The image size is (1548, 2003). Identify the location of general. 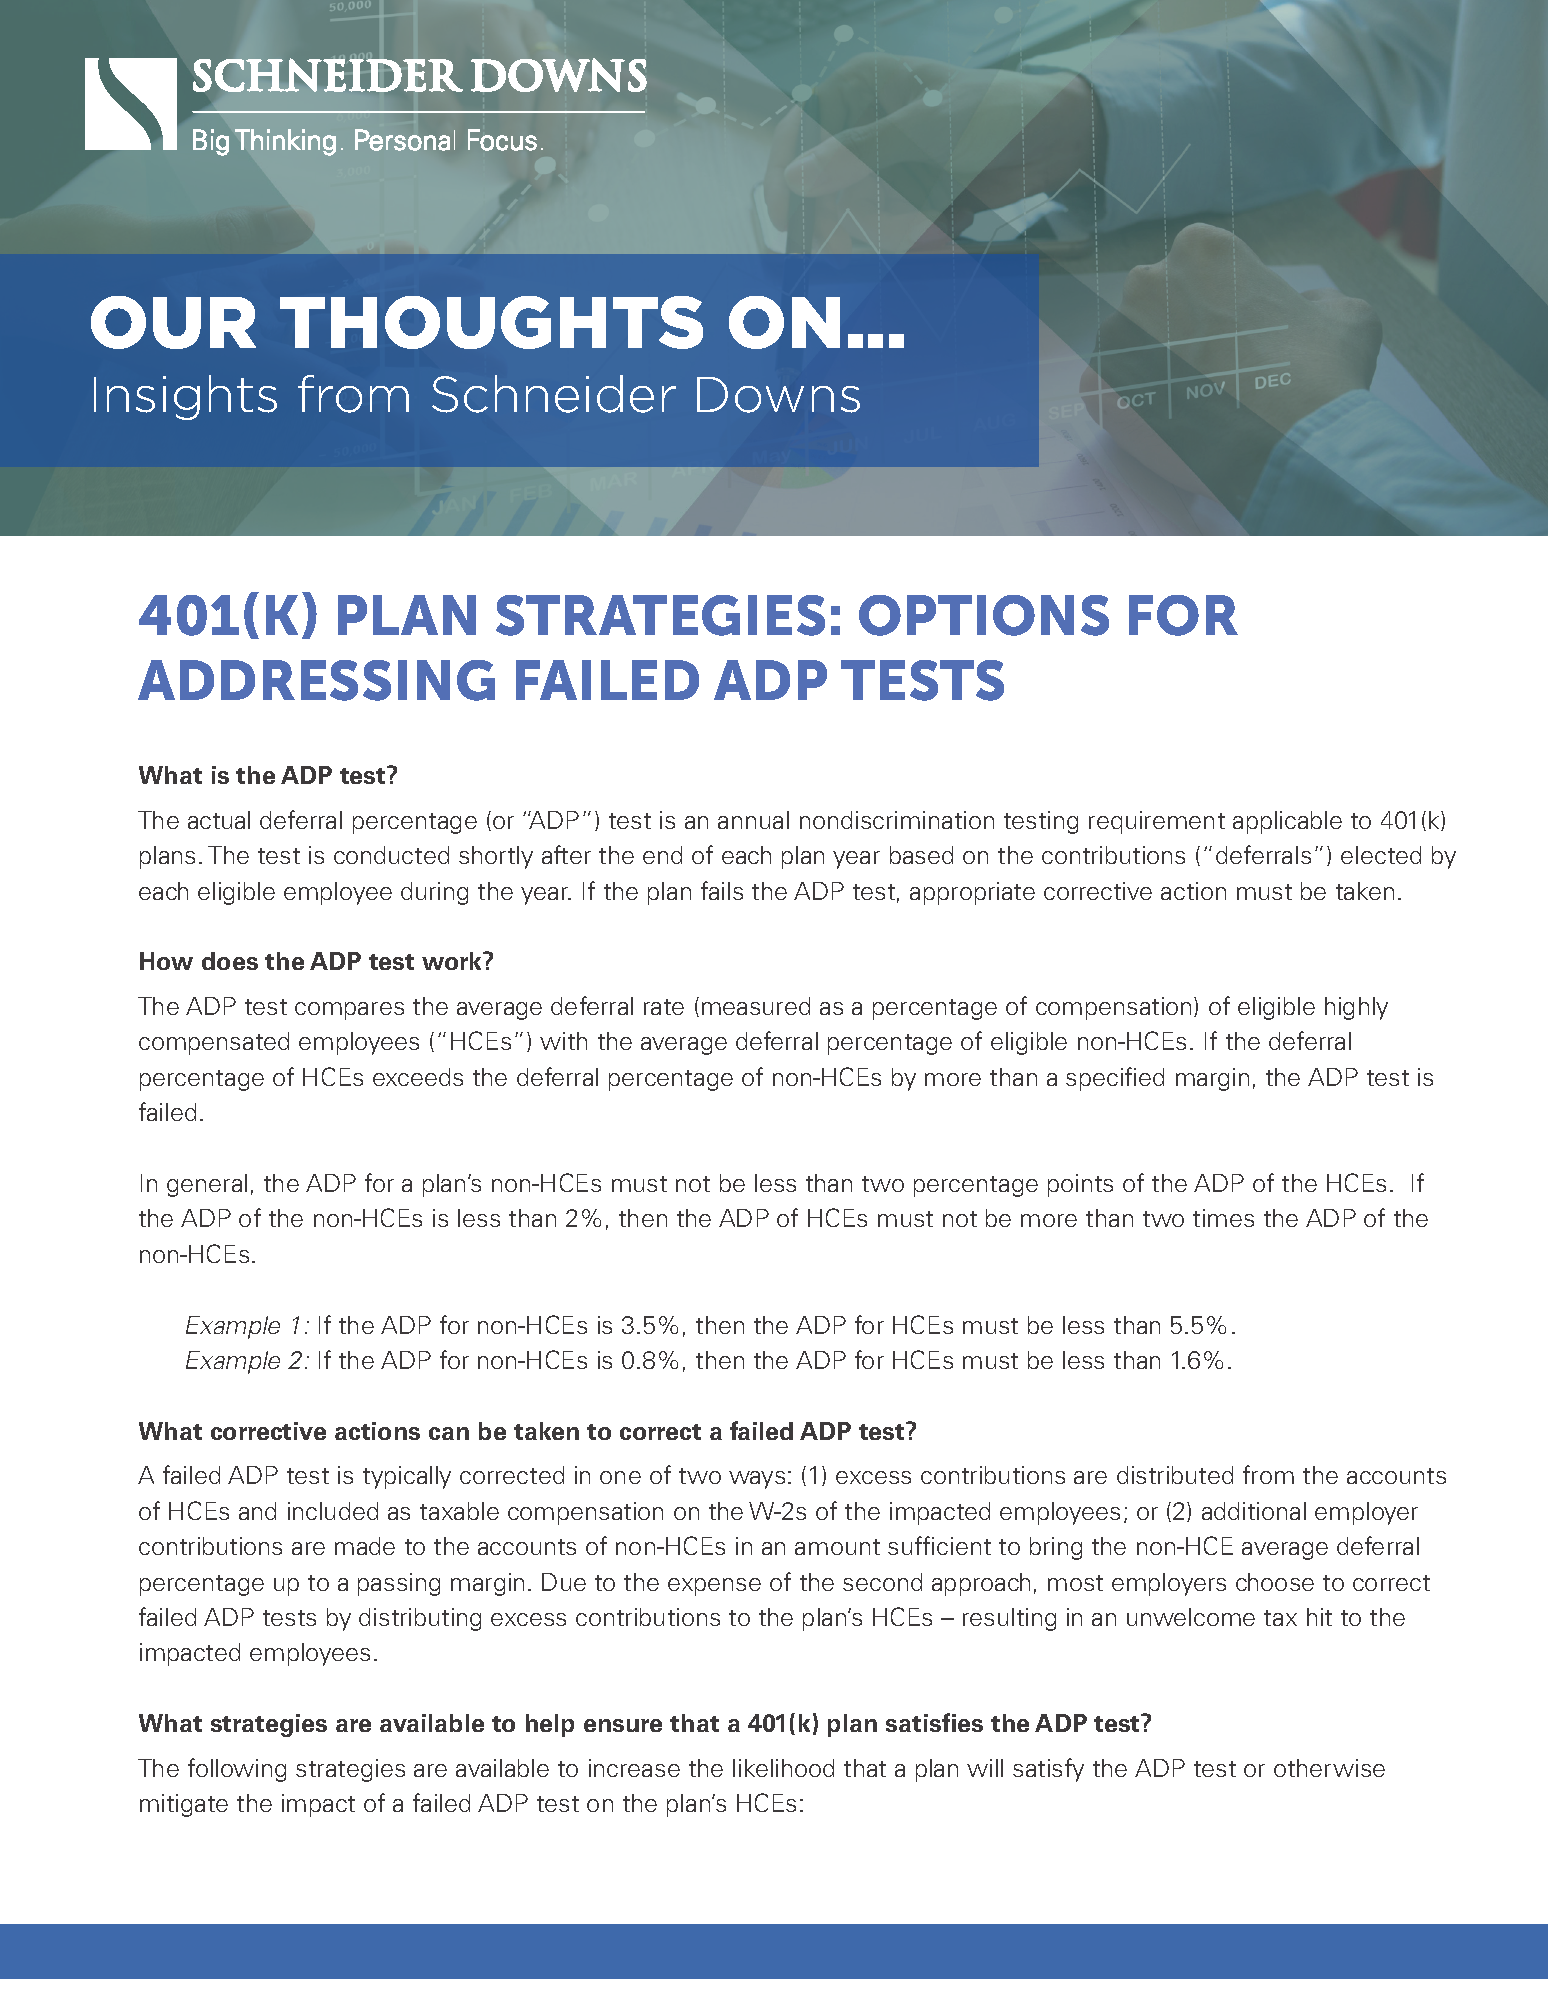
(207, 1185).
